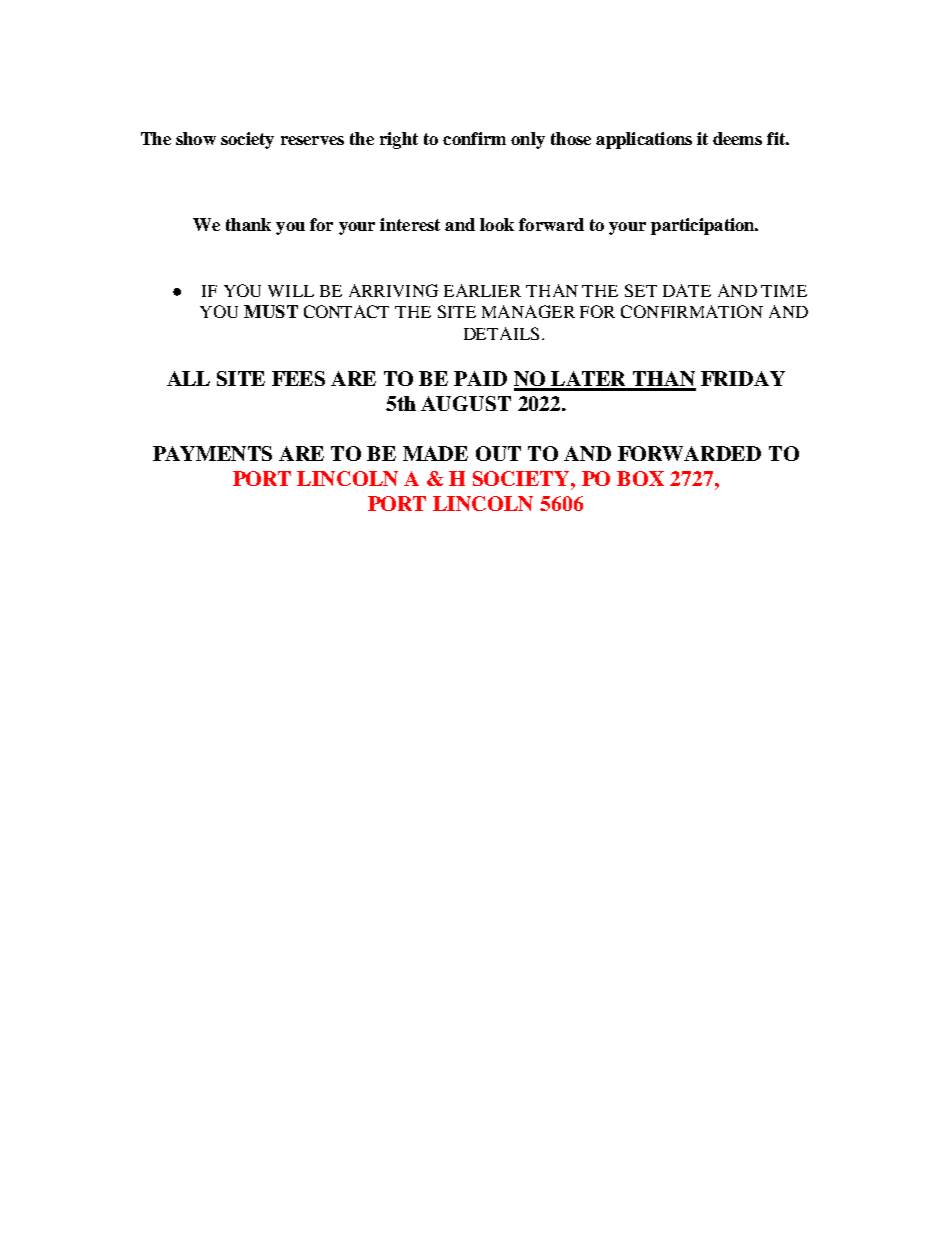  I want to click on MANAGER, so click(528, 311).
